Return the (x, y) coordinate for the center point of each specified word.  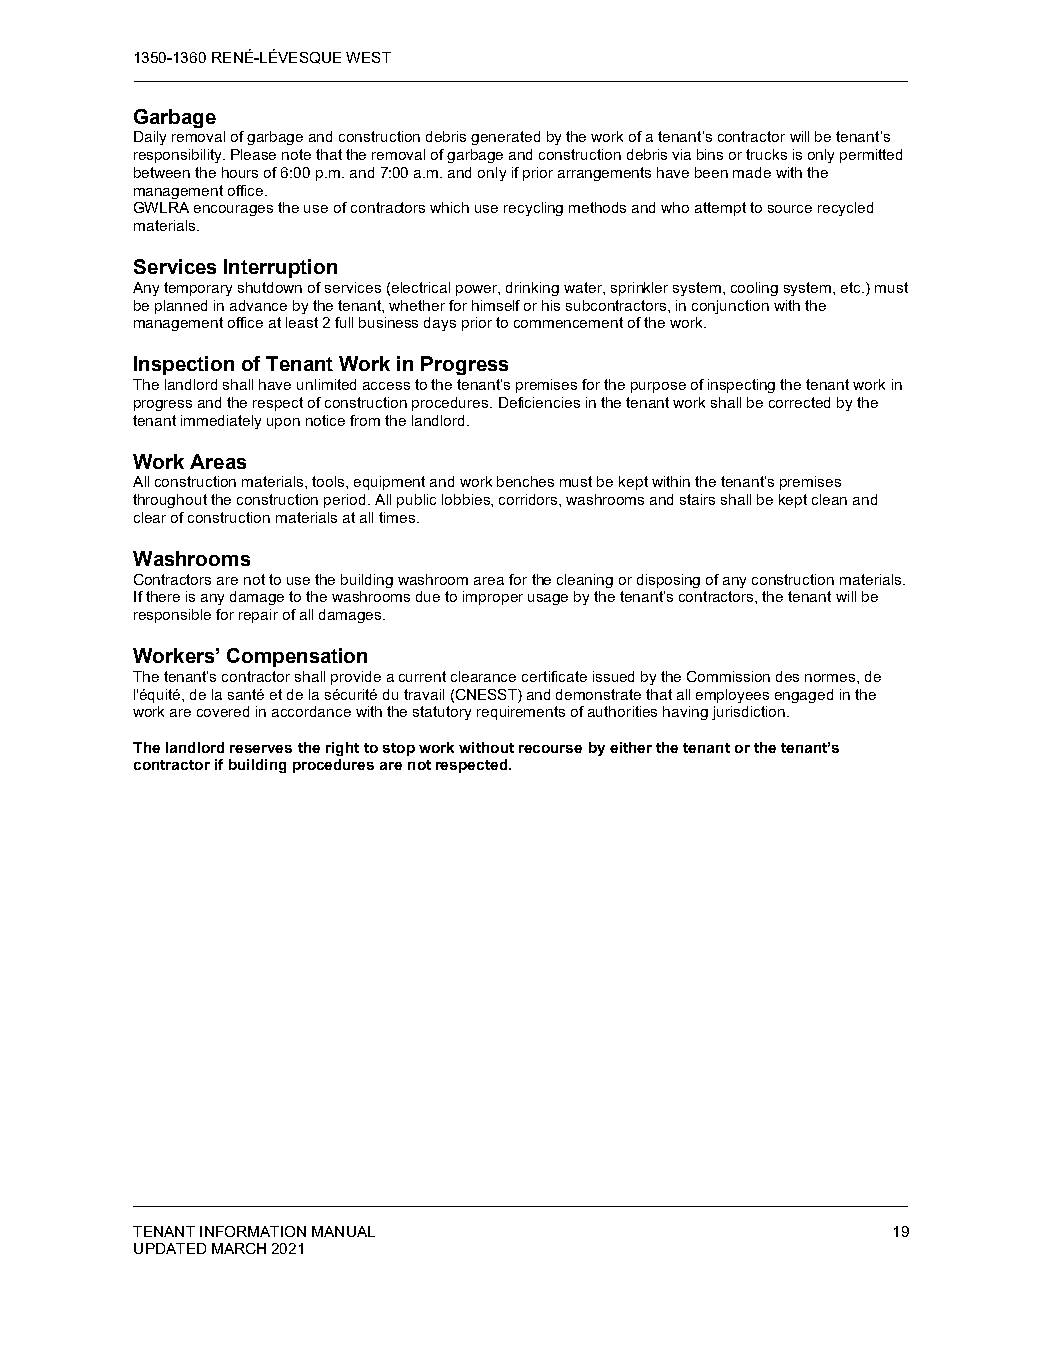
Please (253, 154)
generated (505, 138)
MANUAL (343, 1231)
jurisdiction (748, 713)
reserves (261, 749)
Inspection (184, 365)
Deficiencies (539, 402)
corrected (799, 402)
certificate (554, 676)
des (787, 676)
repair (258, 616)
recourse (550, 749)
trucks (766, 154)
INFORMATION (253, 1231)
